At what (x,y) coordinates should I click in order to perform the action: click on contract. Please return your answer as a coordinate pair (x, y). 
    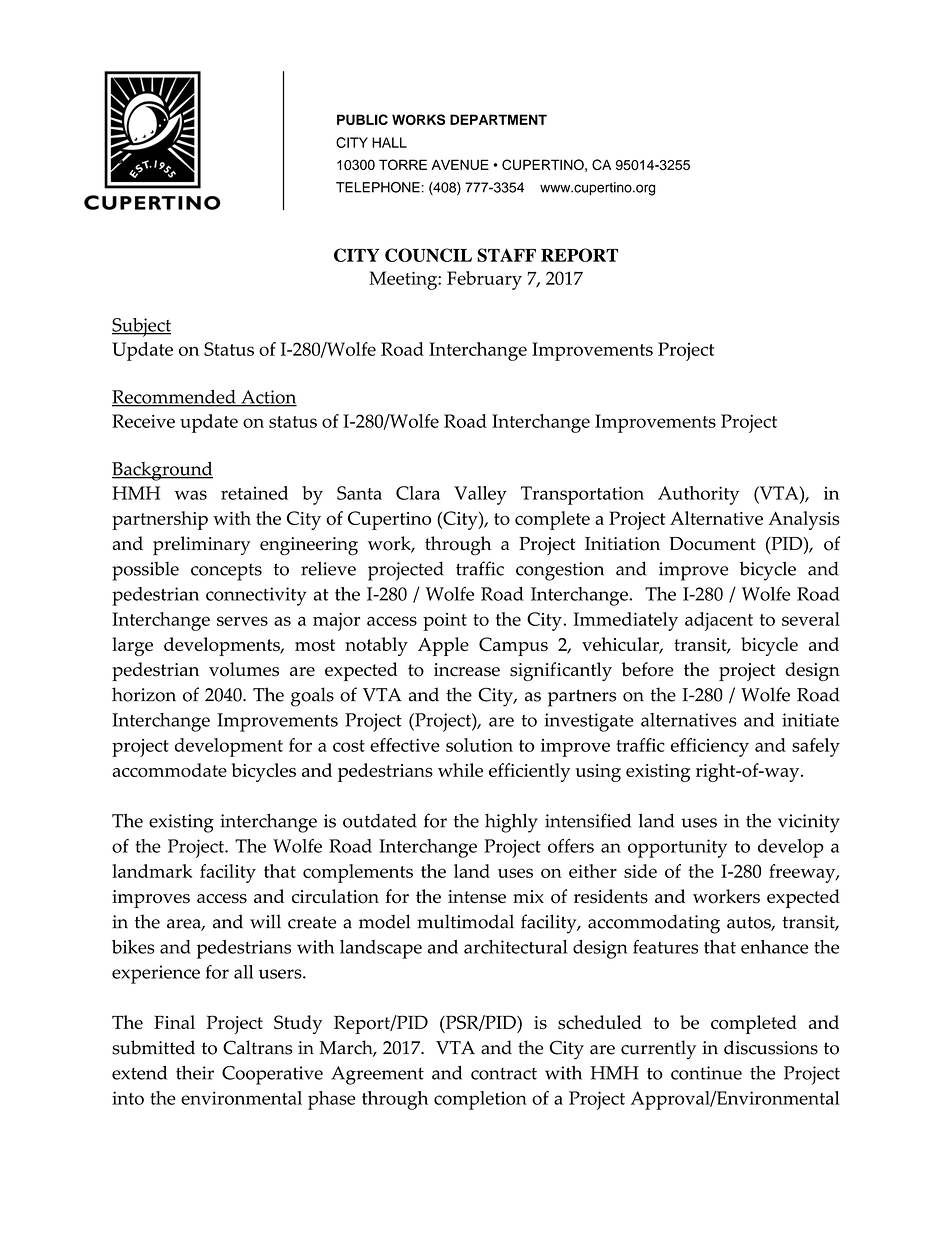
    Looking at the image, I should click on (504, 1074).
